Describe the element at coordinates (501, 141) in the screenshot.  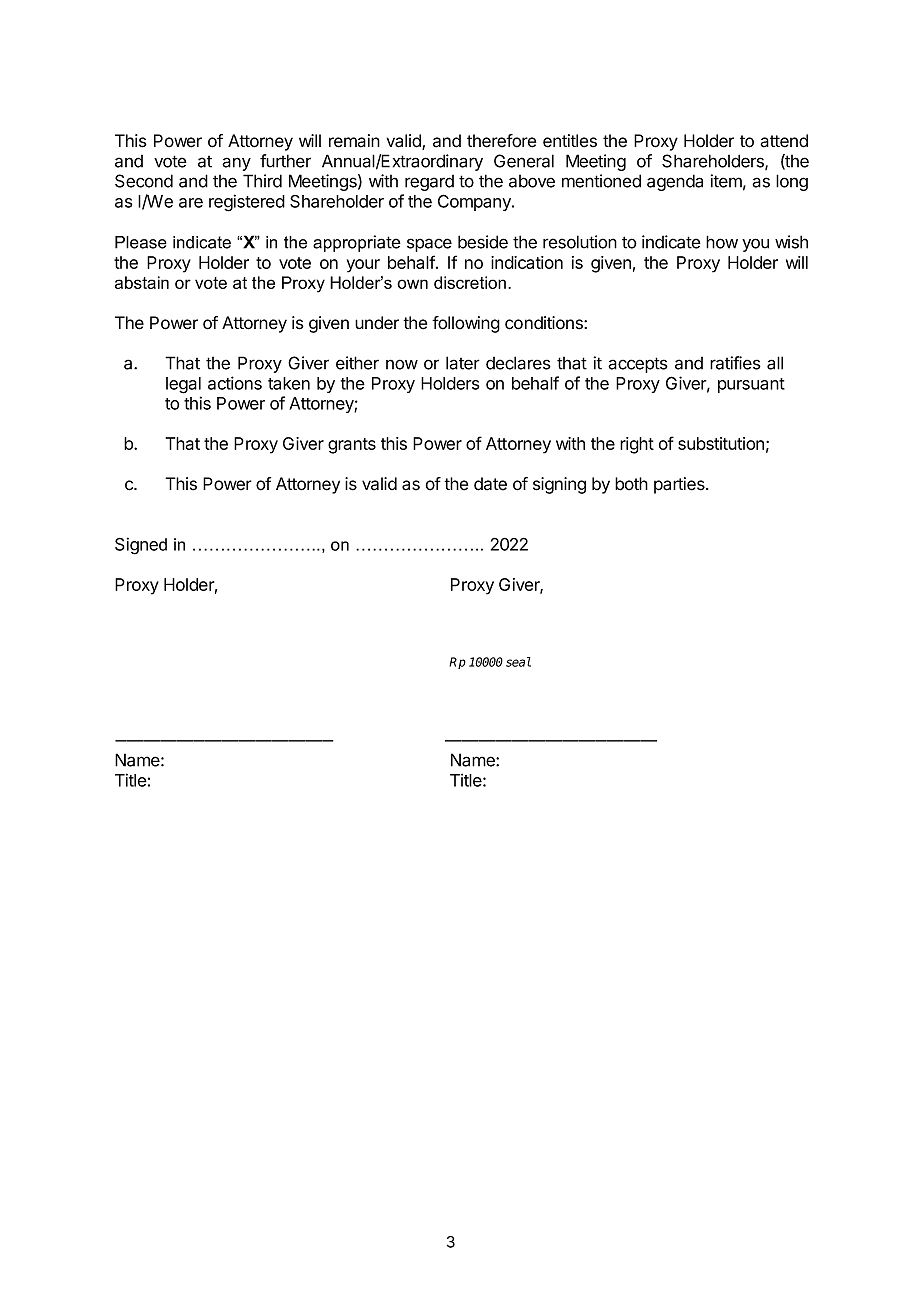
I see `therefore` at that location.
